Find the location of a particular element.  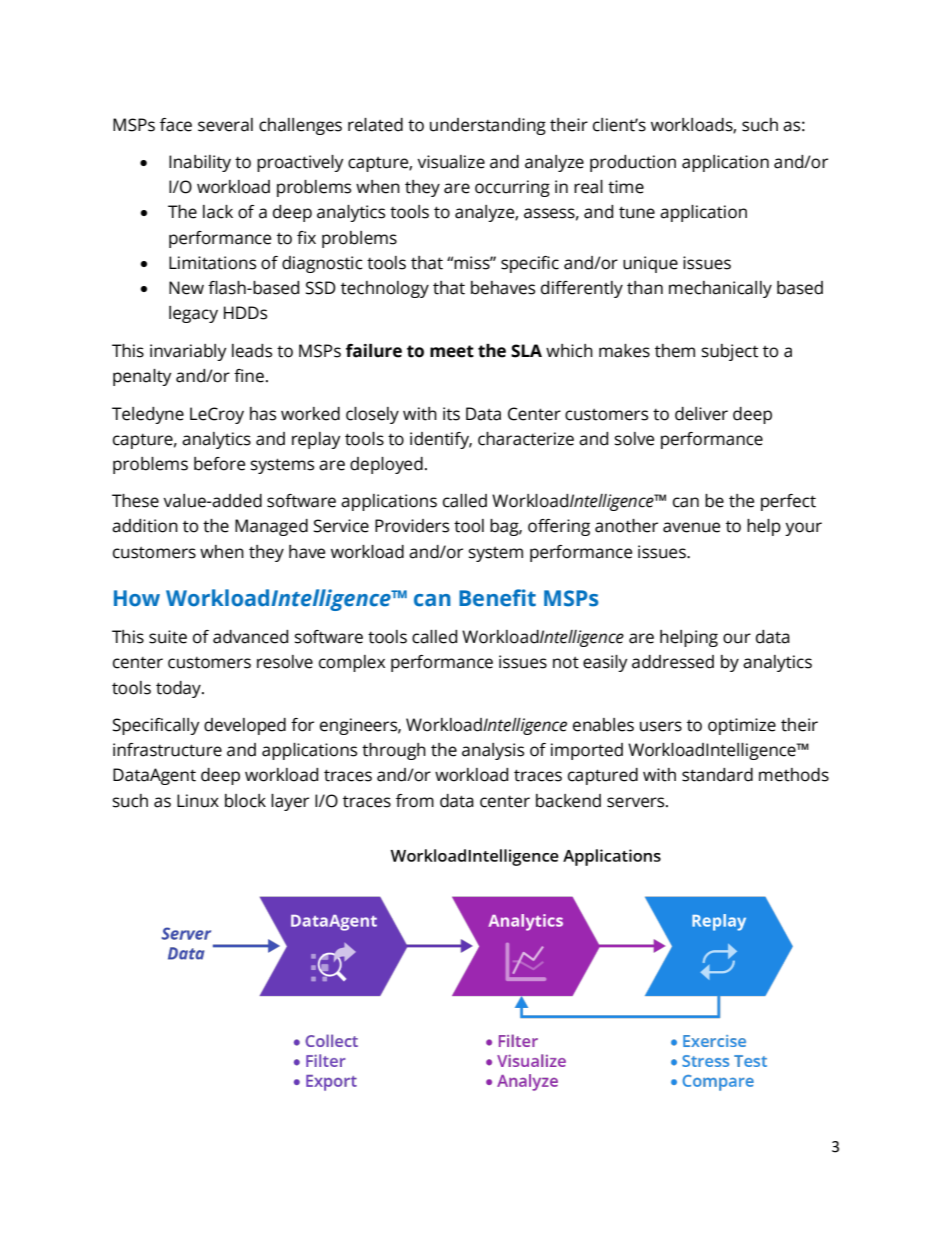

before is located at coordinates (219, 464).
